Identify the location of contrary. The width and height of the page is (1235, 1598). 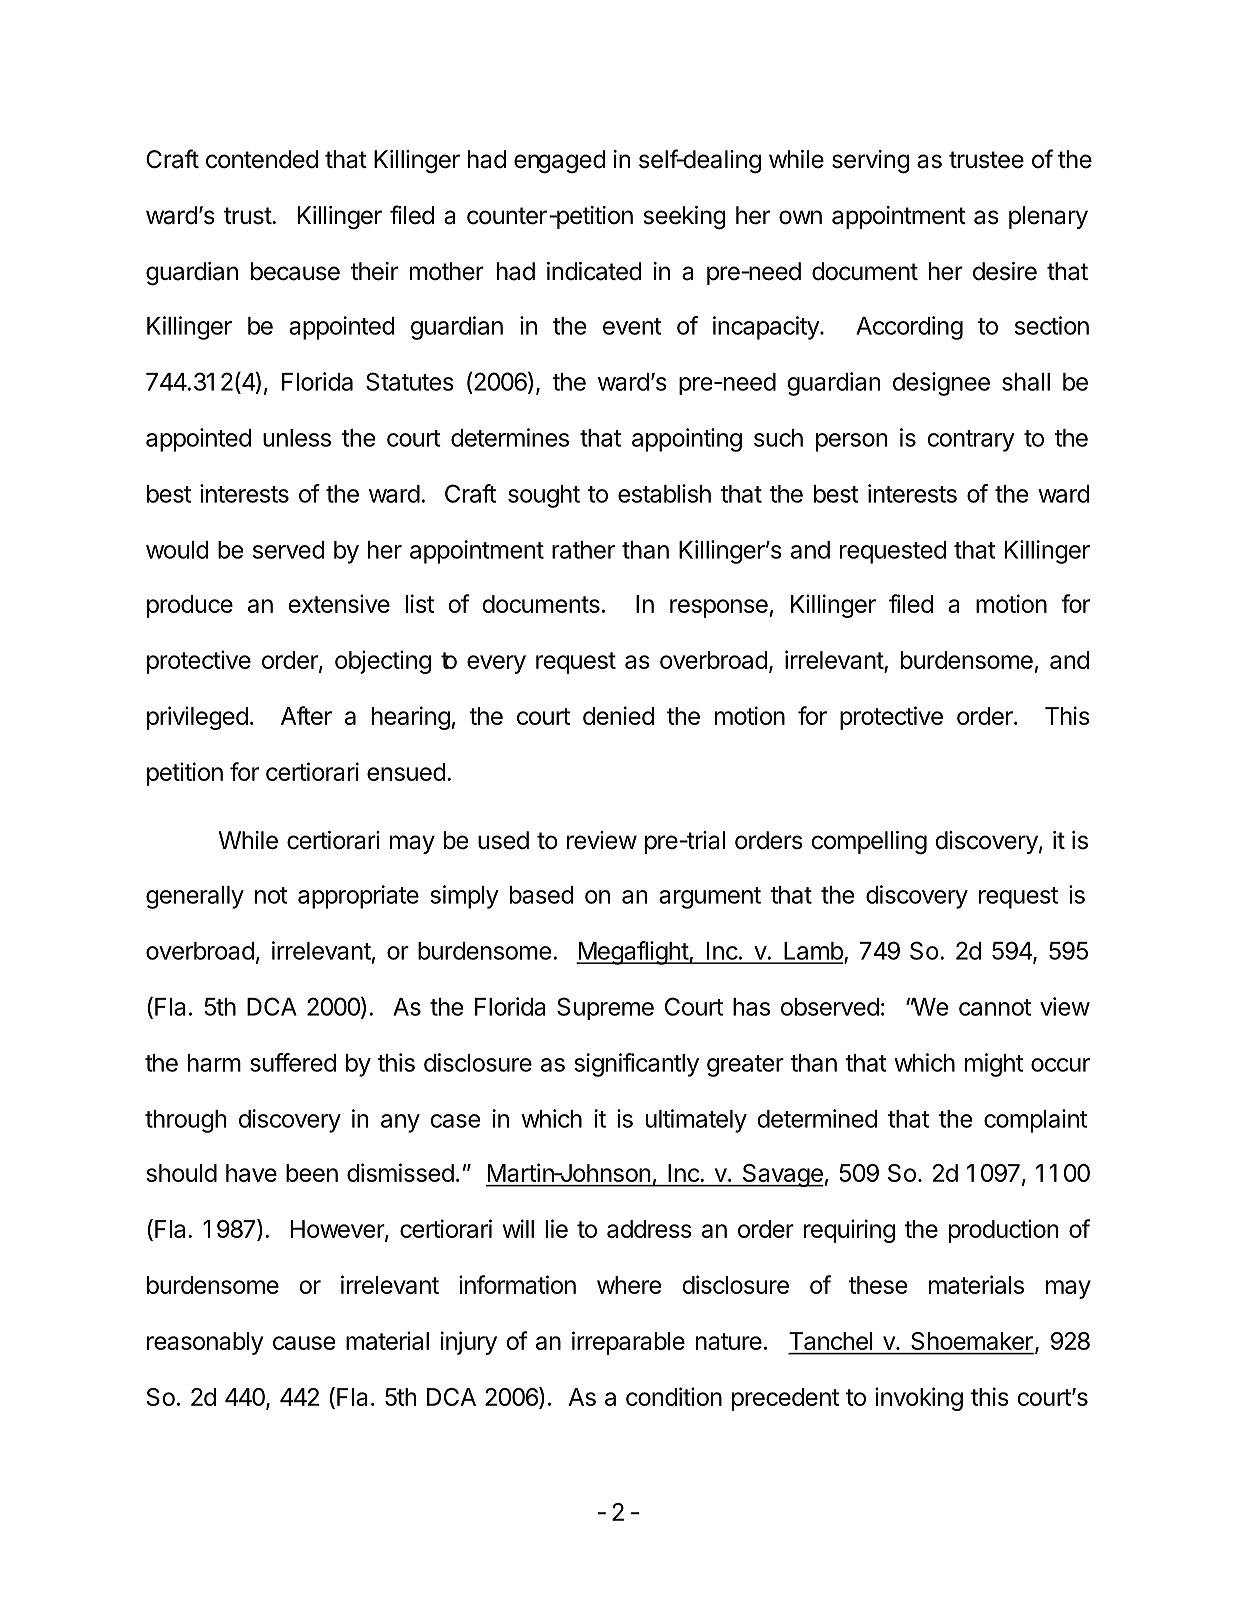
(971, 441).
